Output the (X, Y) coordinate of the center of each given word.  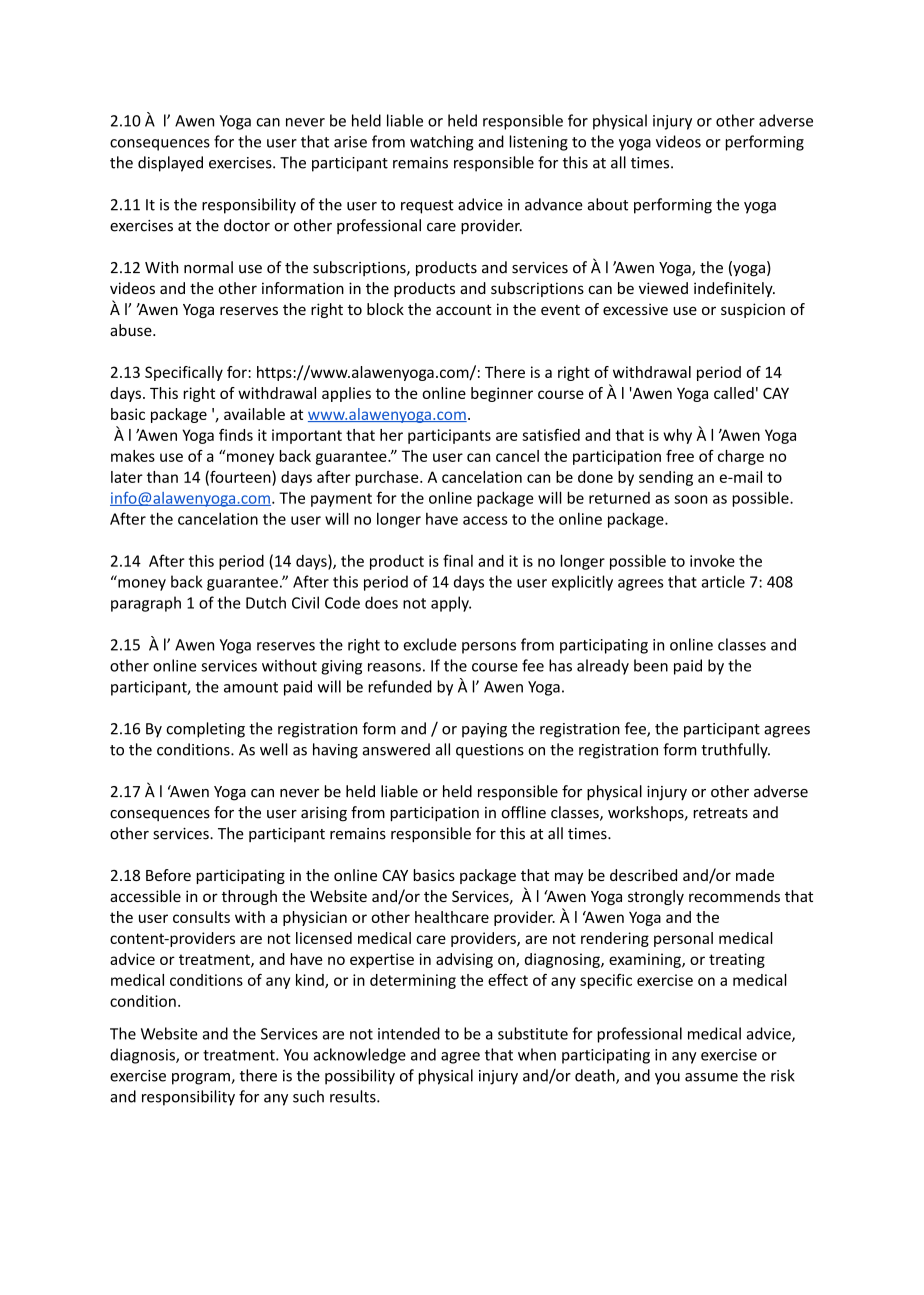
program (202, 1079)
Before (168, 875)
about (608, 204)
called (734, 393)
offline (523, 812)
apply (451, 604)
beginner (502, 394)
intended (409, 1033)
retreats (720, 813)
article (723, 581)
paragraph (146, 604)
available (254, 414)
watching (442, 143)
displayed (170, 164)
